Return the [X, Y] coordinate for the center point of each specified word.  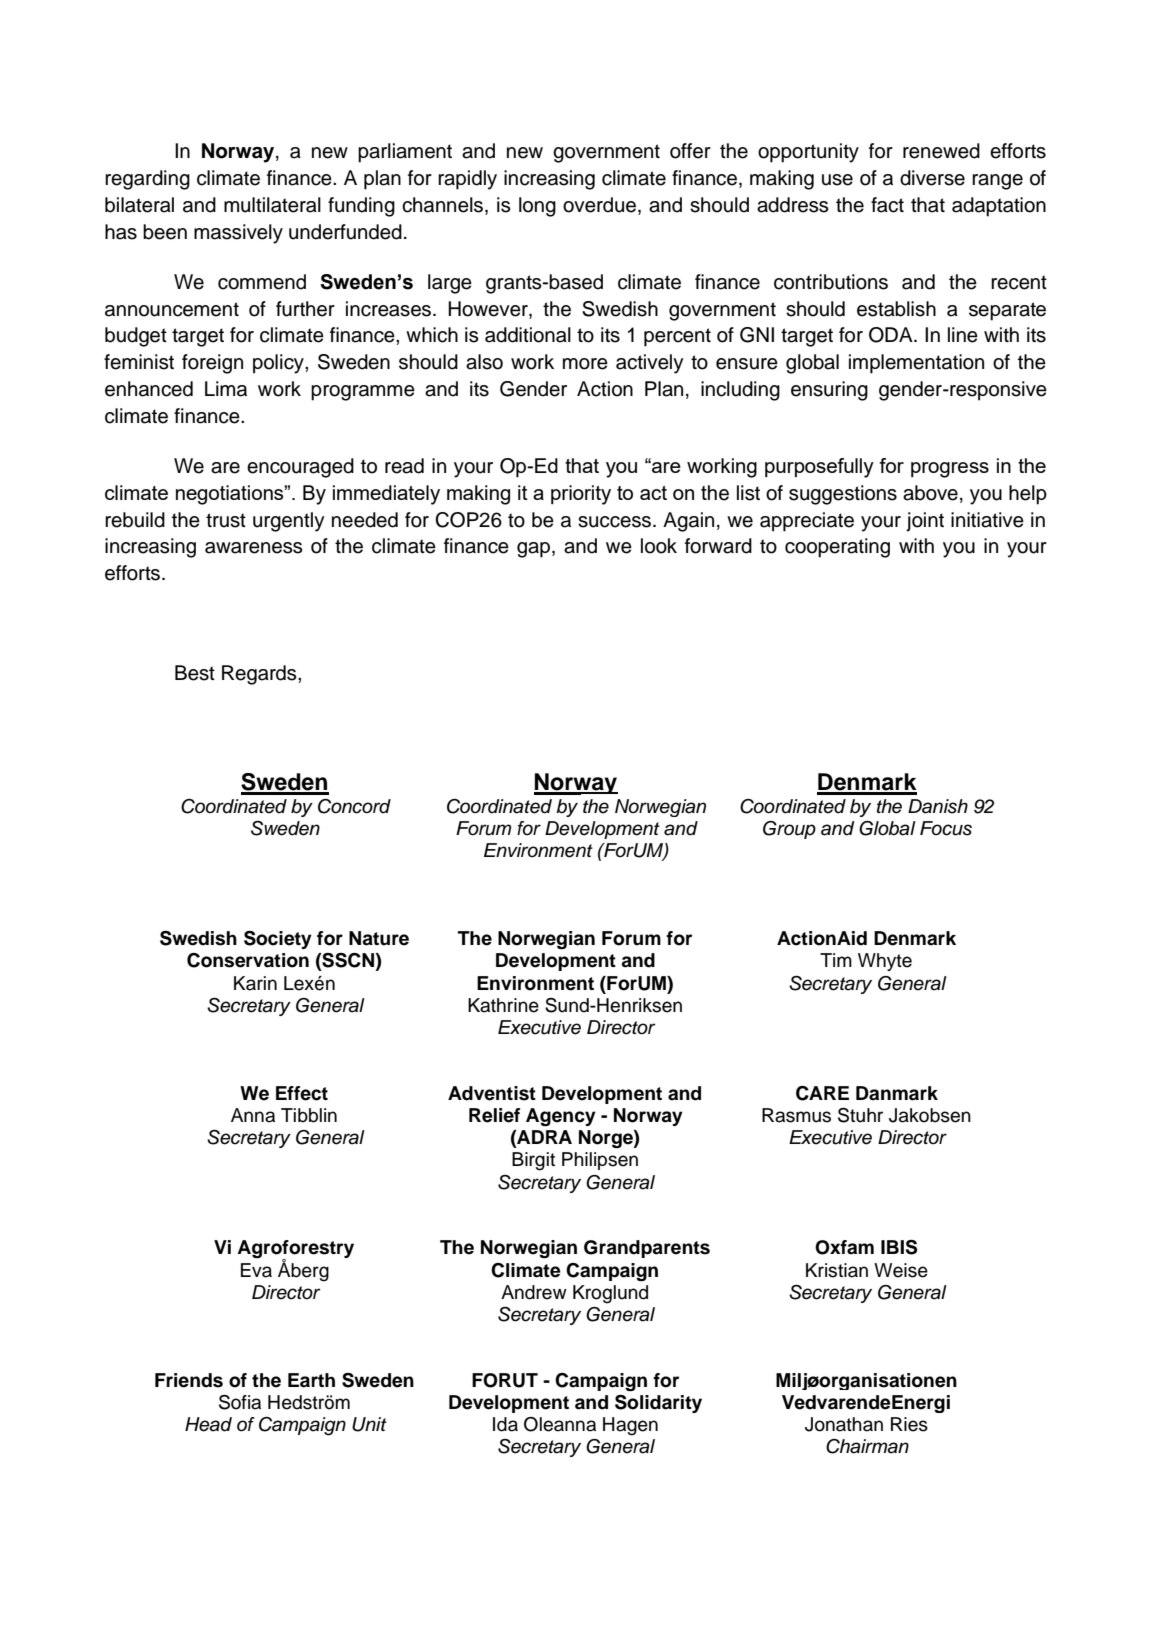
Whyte [885, 962]
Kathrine [503, 1005]
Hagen [630, 1426]
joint [925, 522]
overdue [599, 205]
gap [535, 550]
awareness [254, 548]
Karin [255, 983]
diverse [932, 178]
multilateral [272, 205]
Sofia [240, 1402]
